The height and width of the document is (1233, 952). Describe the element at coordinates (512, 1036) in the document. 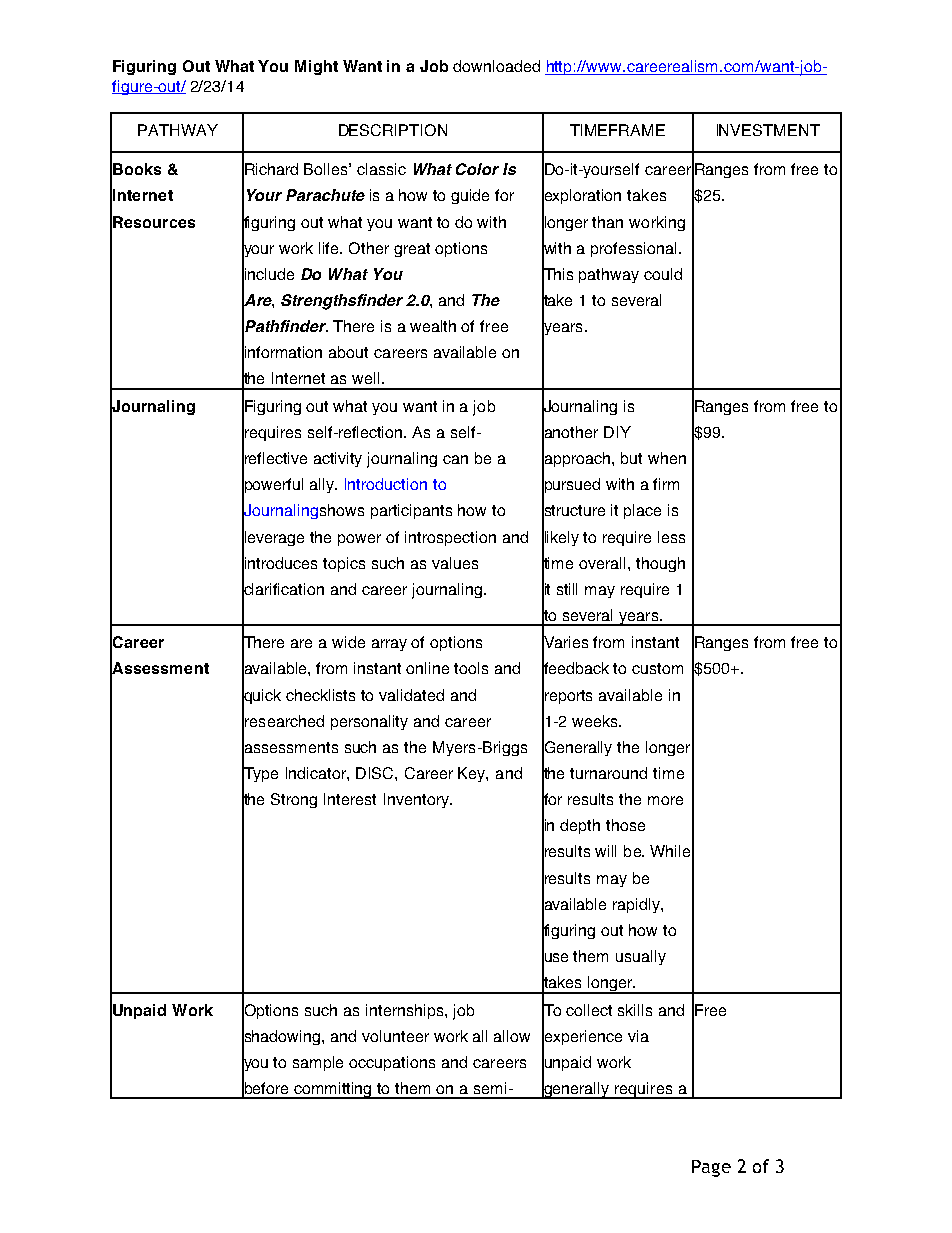

I see `allow` at that location.
